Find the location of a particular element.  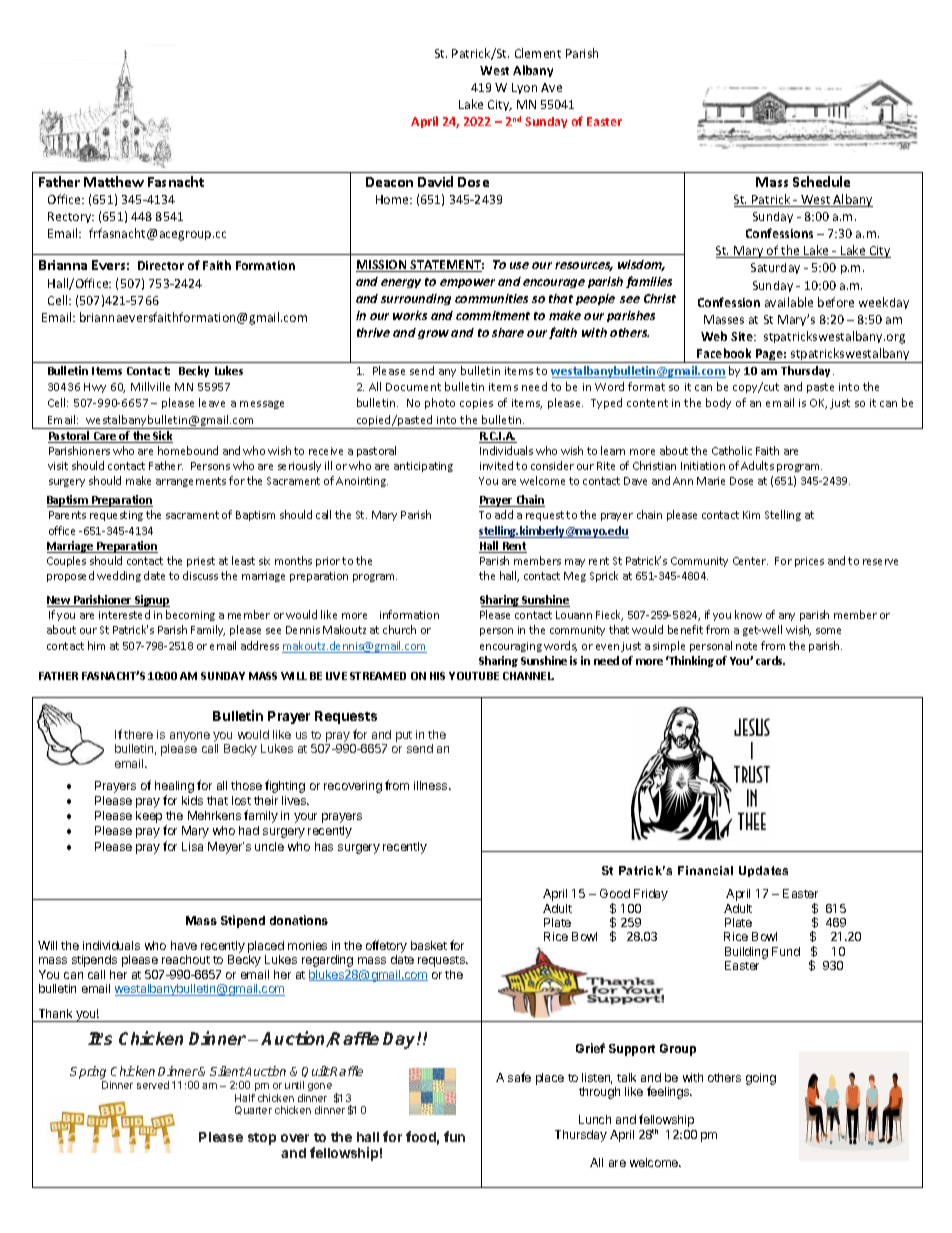

available is located at coordinates (789, 302).
